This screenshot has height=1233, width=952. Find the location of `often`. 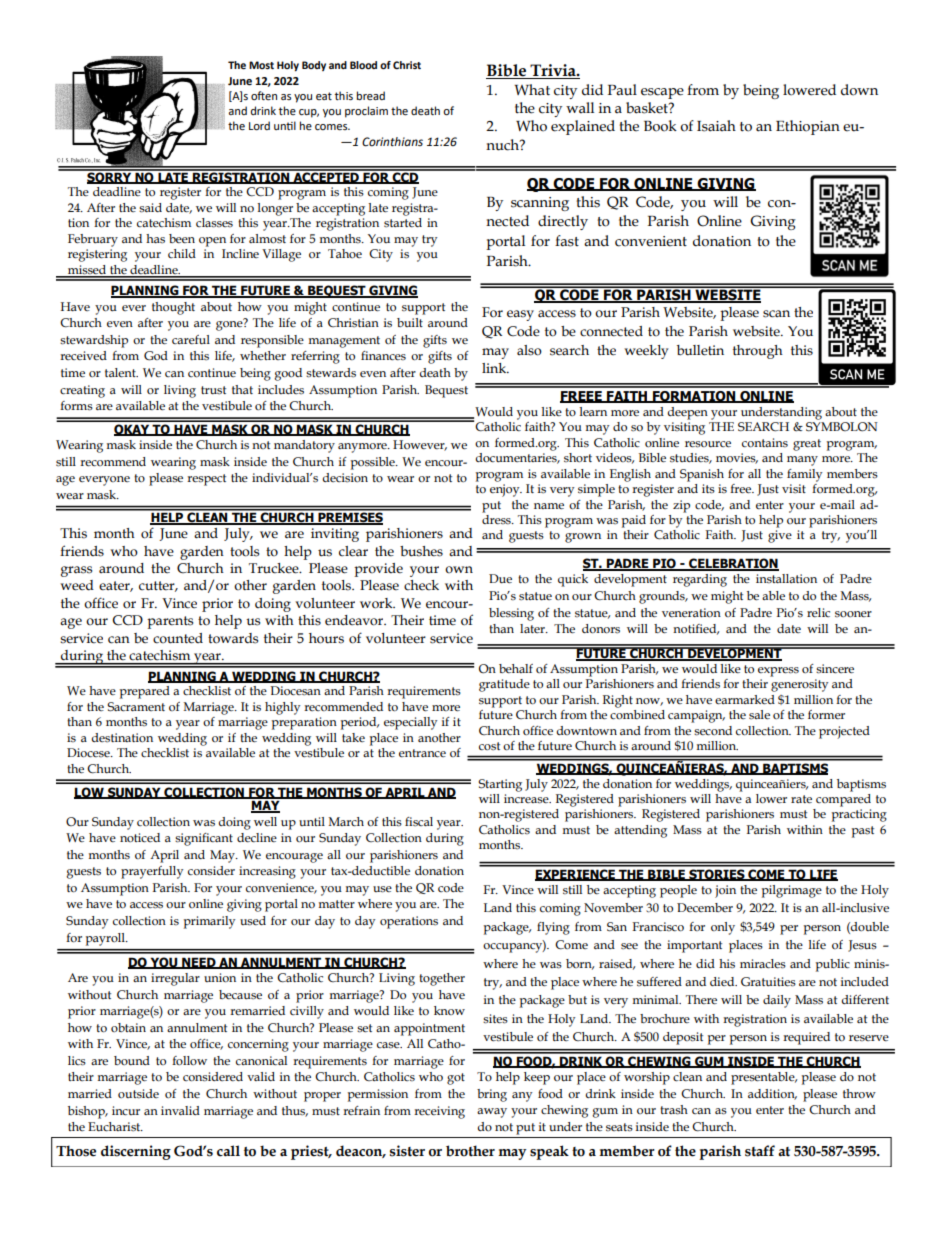

often is located at coordinates (264, 96).
